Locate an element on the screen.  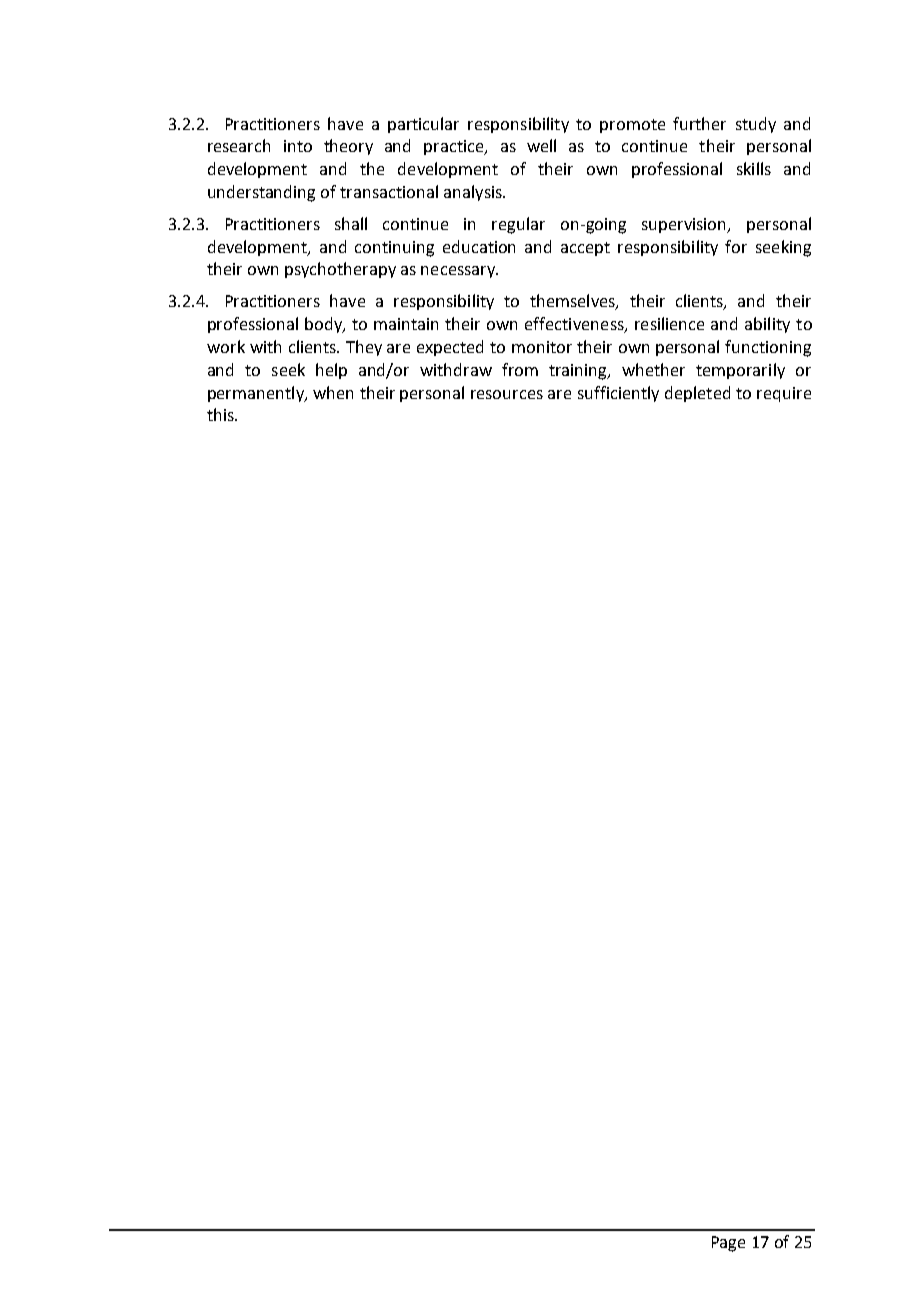
Page is located at coordinates (728, 1244).
